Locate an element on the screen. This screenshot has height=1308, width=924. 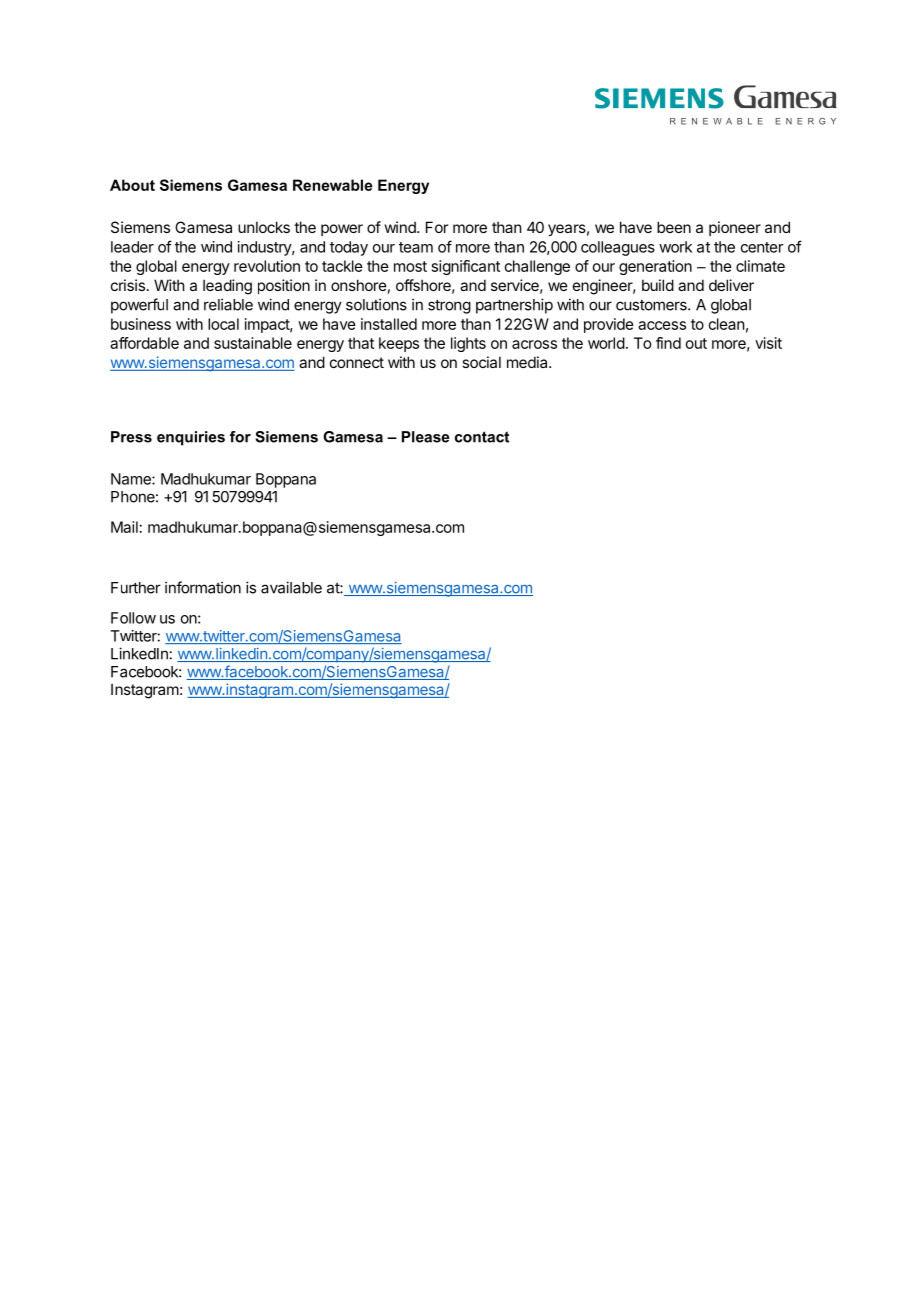
contact is located at coordinates (482, 437).
